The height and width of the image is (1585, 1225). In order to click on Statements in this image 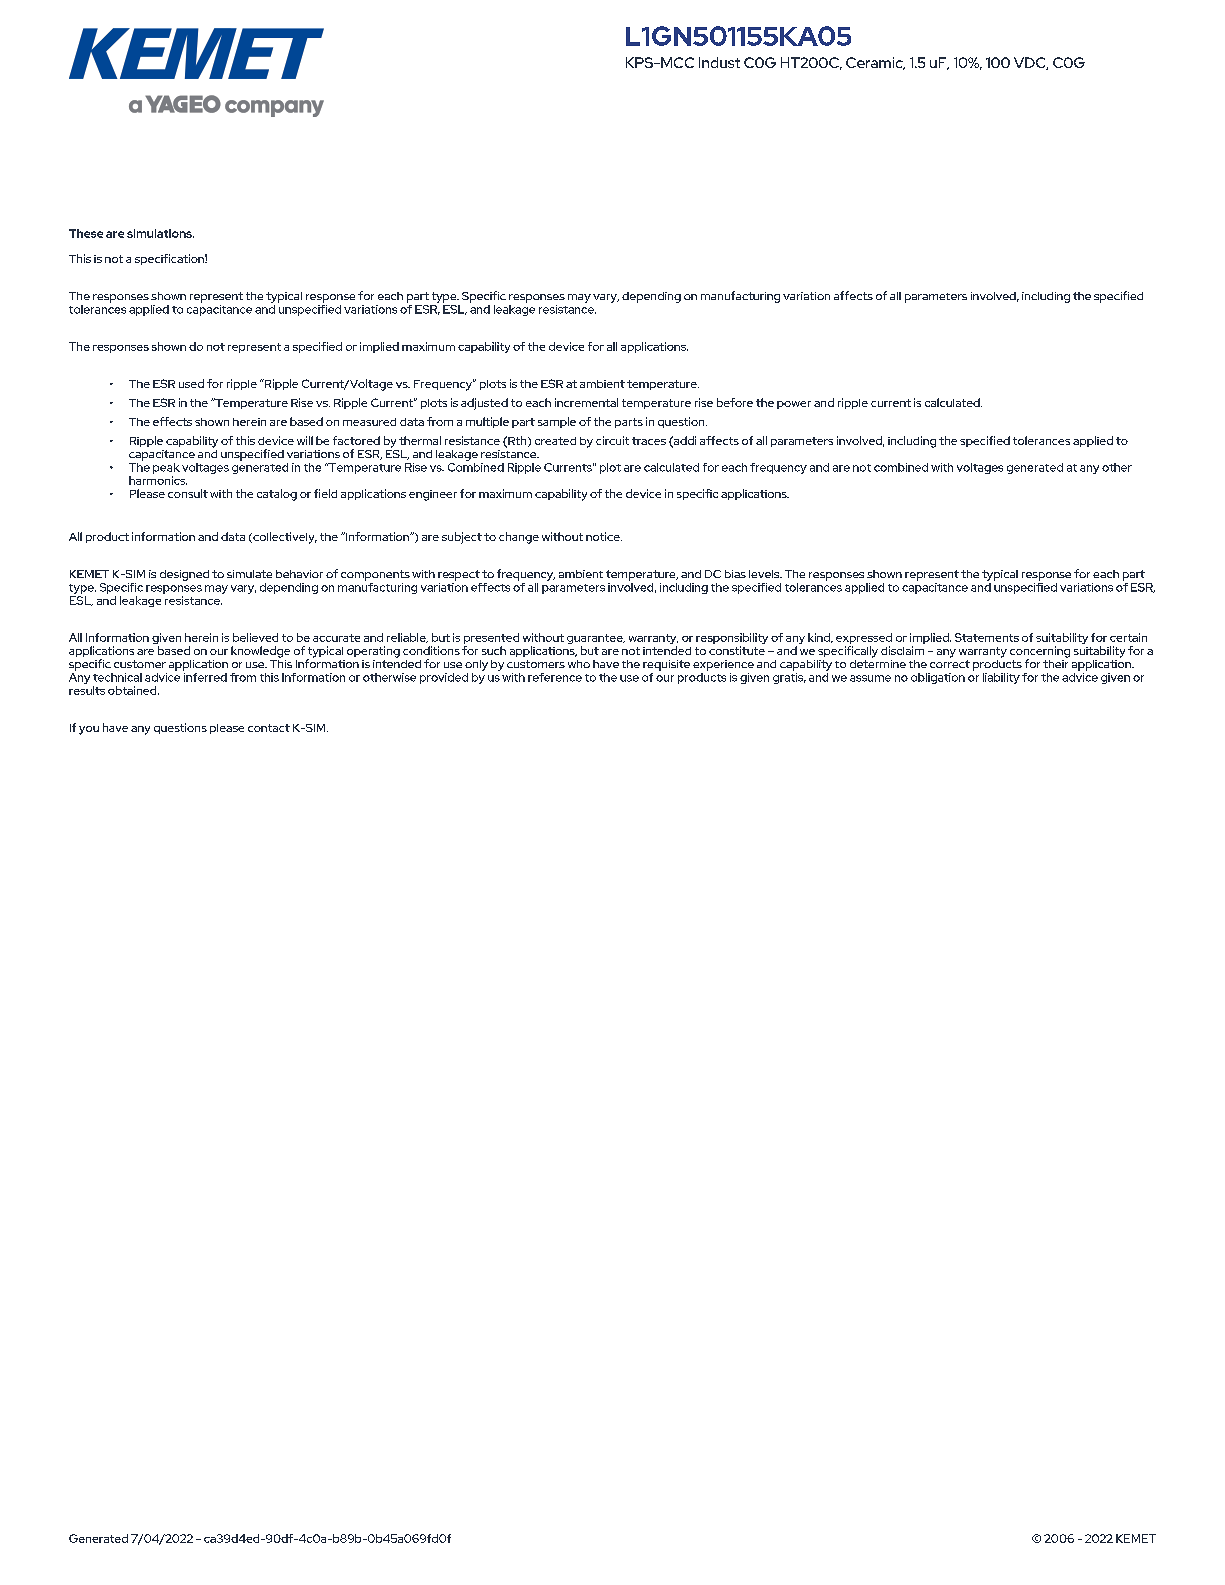, I will do `click(987, 637)`.
